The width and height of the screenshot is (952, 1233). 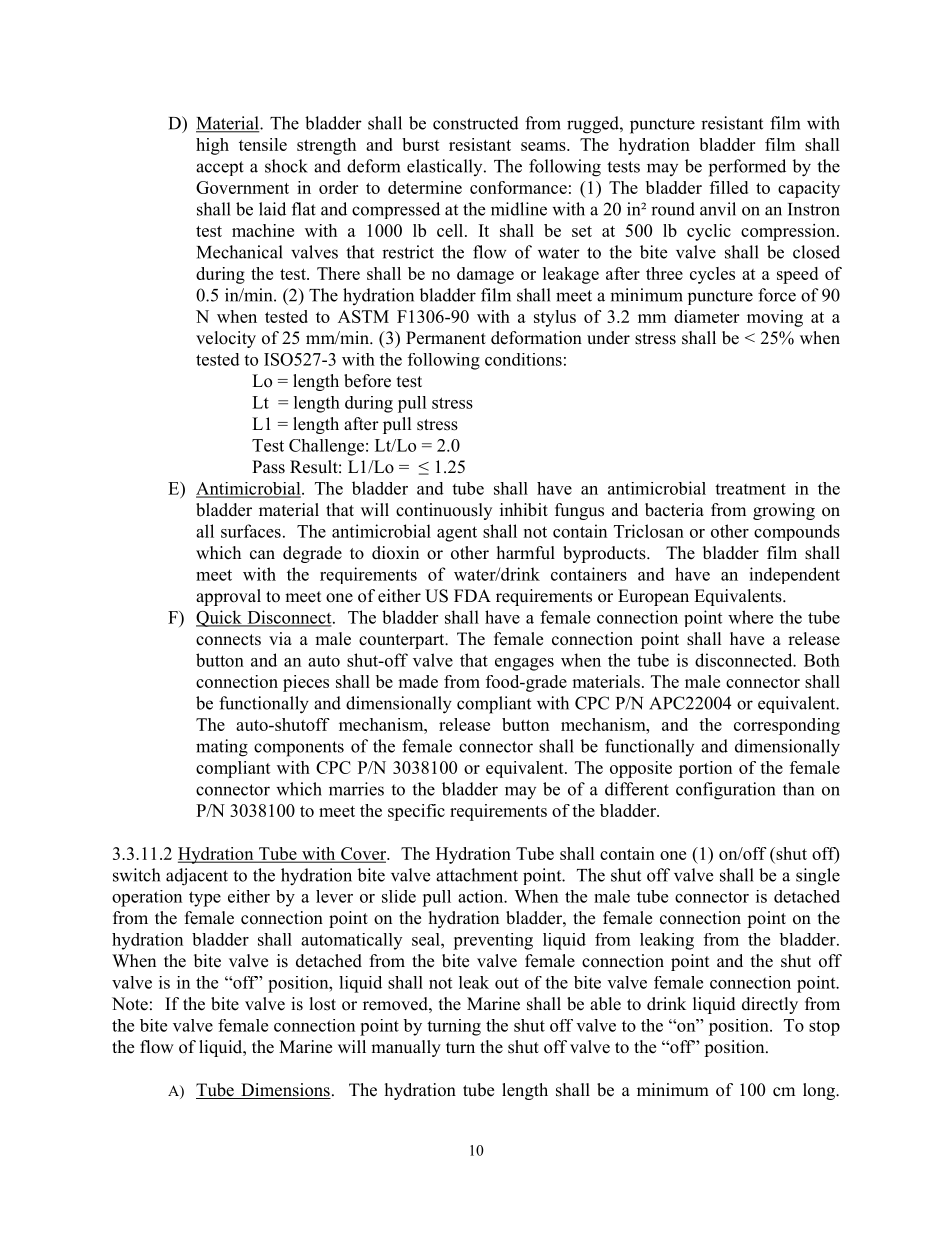 What do you see at coordinates (747, 168) in the screenshot?
I see `performed` at bounding box center [747, 168].
